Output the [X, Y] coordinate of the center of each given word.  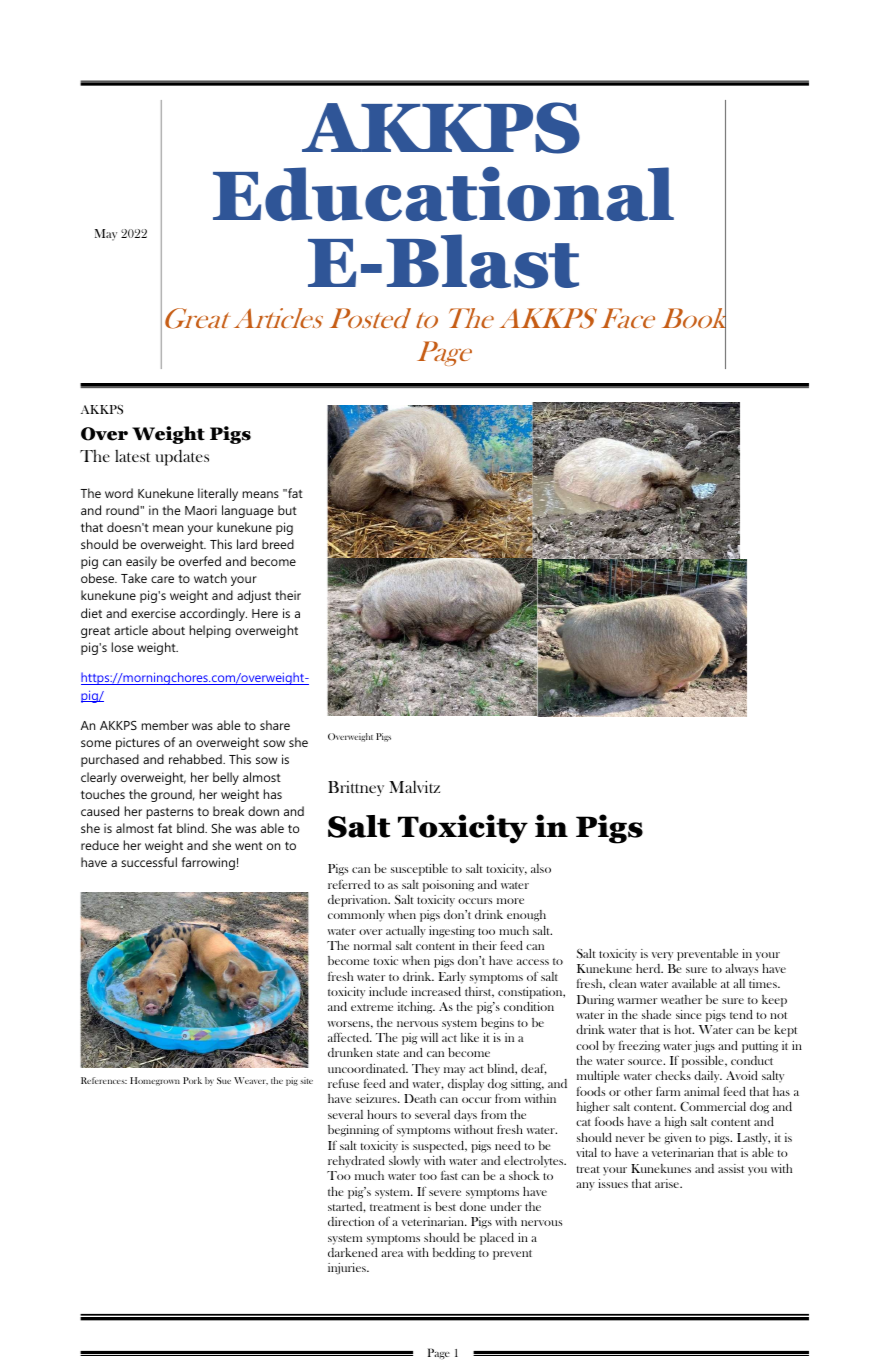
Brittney [356, 788]
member [165, 725]
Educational [443, 193]
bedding [454, 1254]
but [287, 510]
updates [182, 458]
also [541, 868]
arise [668, 1183]
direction [351, 1221]
